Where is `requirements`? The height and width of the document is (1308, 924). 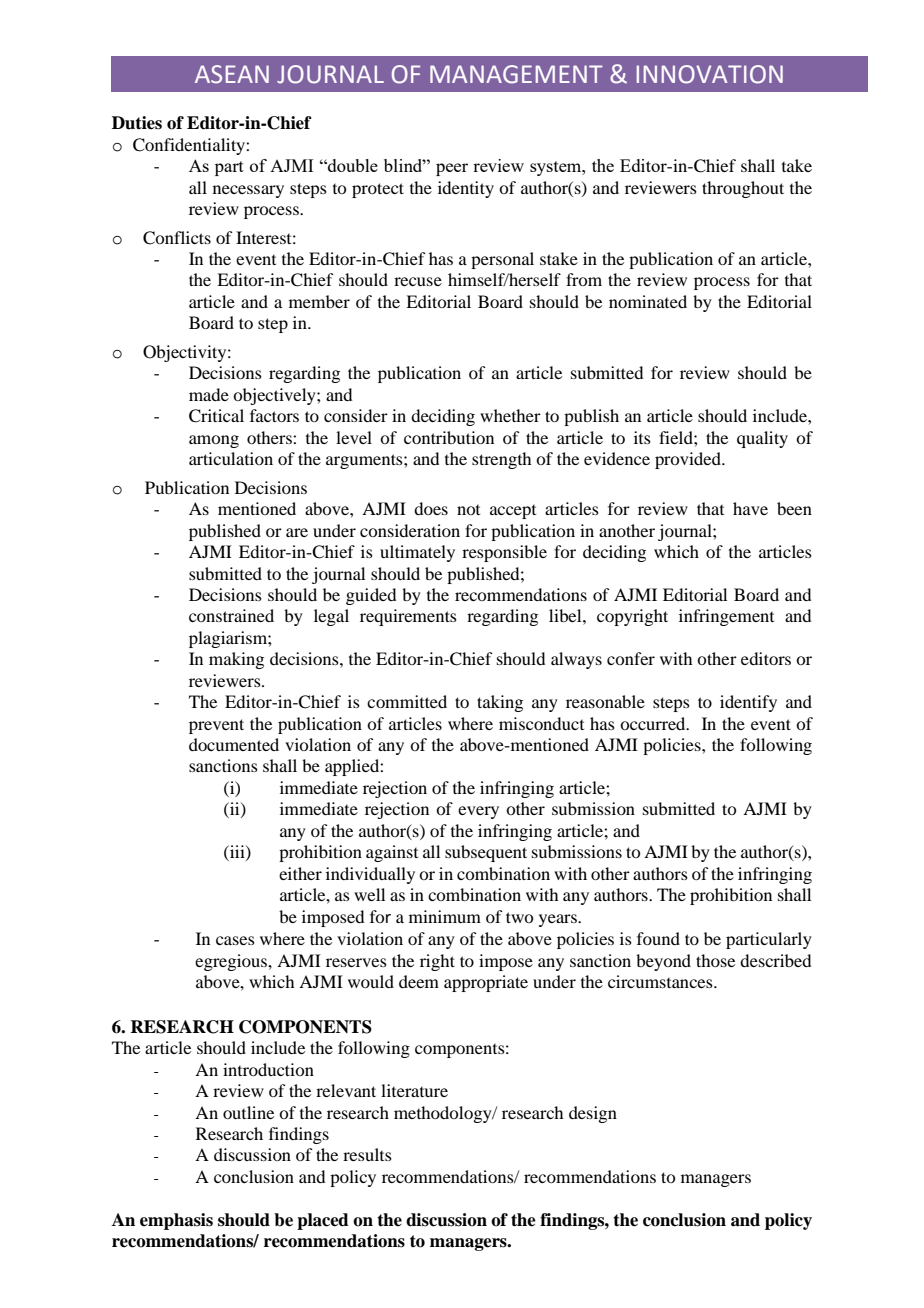
requirements is located at coordinates (408, 617).
